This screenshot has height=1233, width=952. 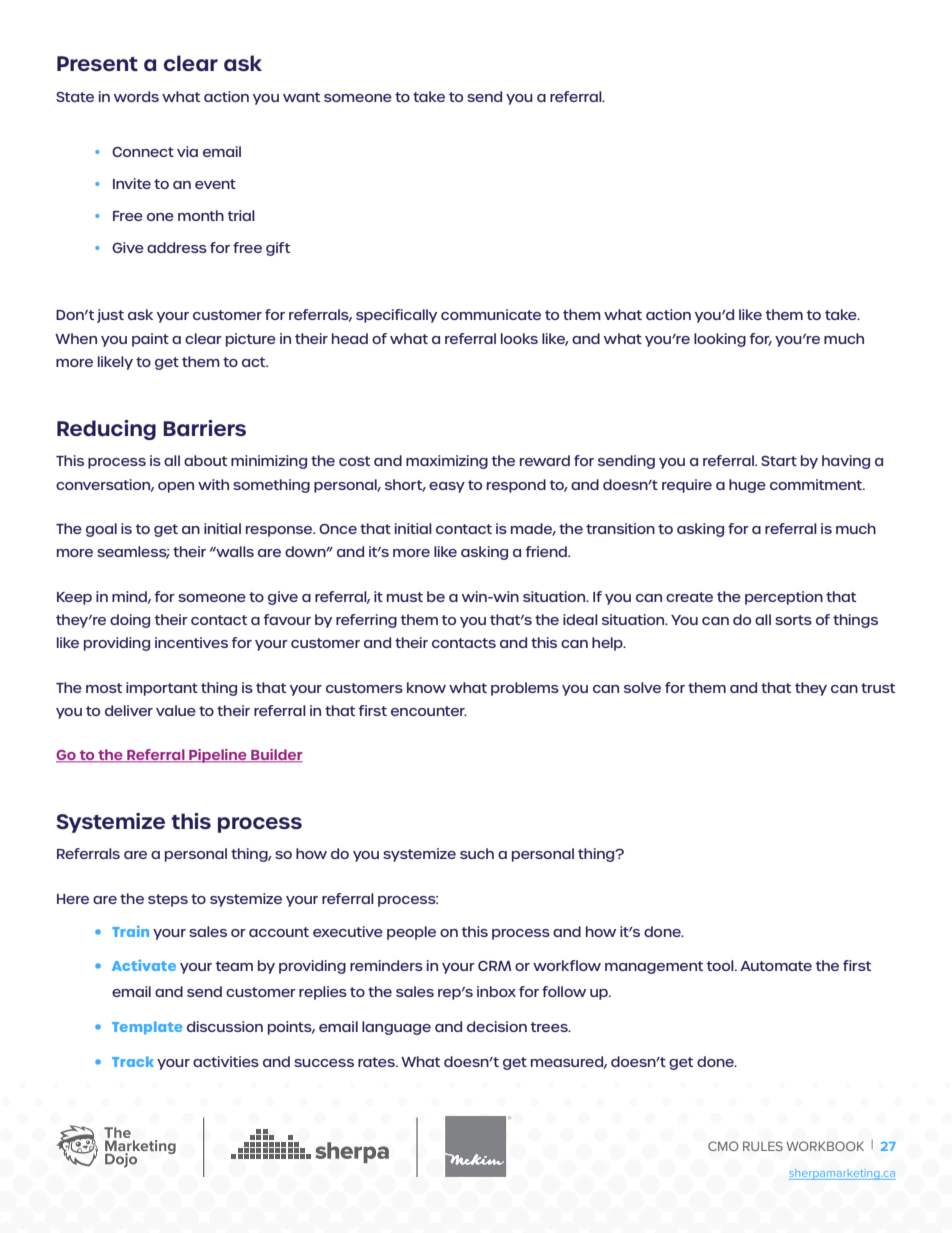 What do you see at coordinates (784, 598) in the screenshot?
I see `perception` at bounding box center [784, 598].
